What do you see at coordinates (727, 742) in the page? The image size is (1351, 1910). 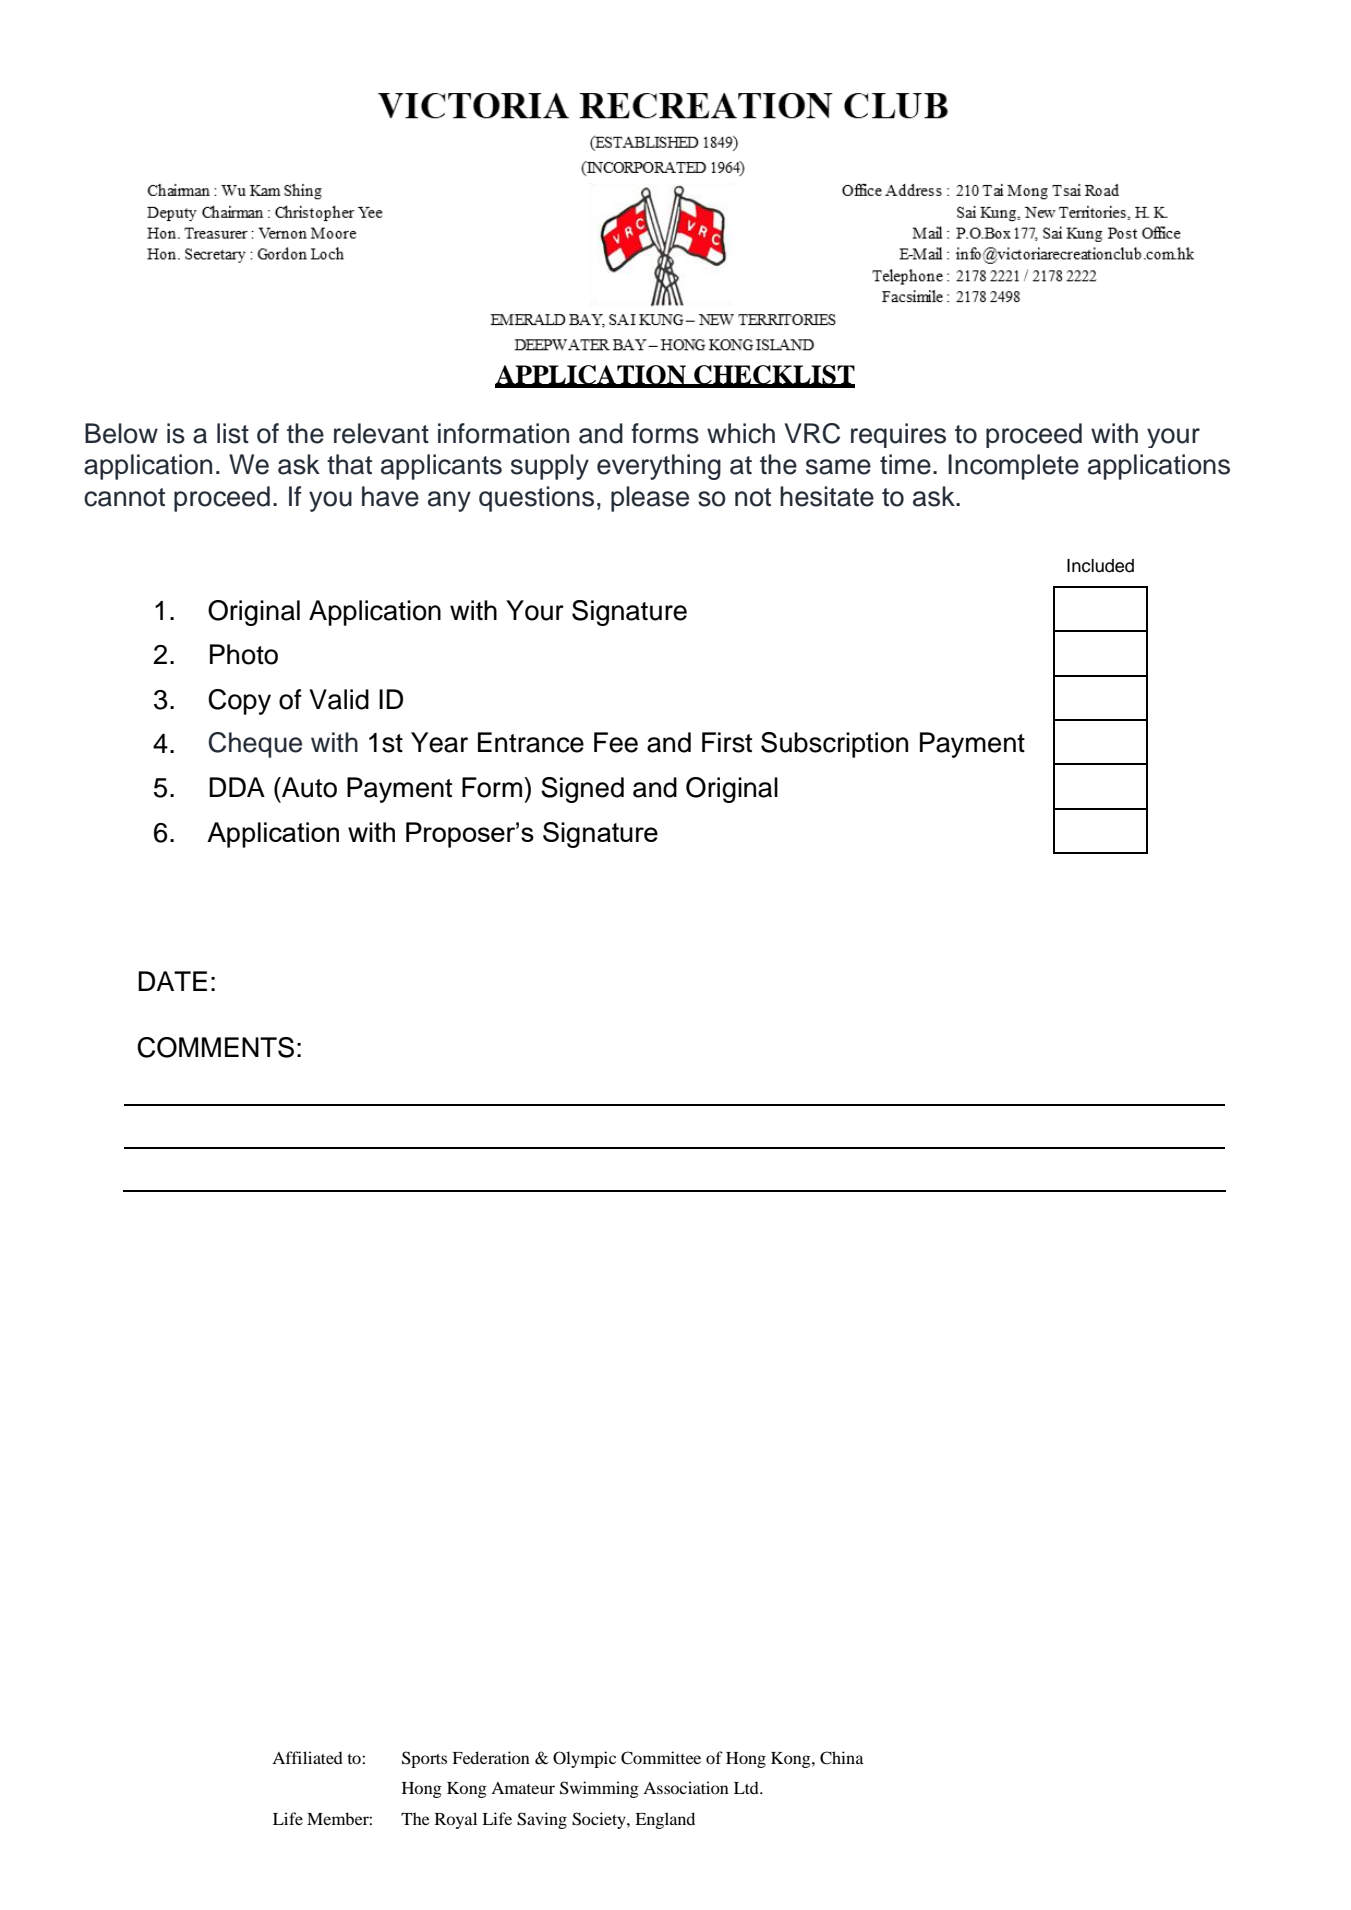 I see `First` at bounding box center [727, 742].
